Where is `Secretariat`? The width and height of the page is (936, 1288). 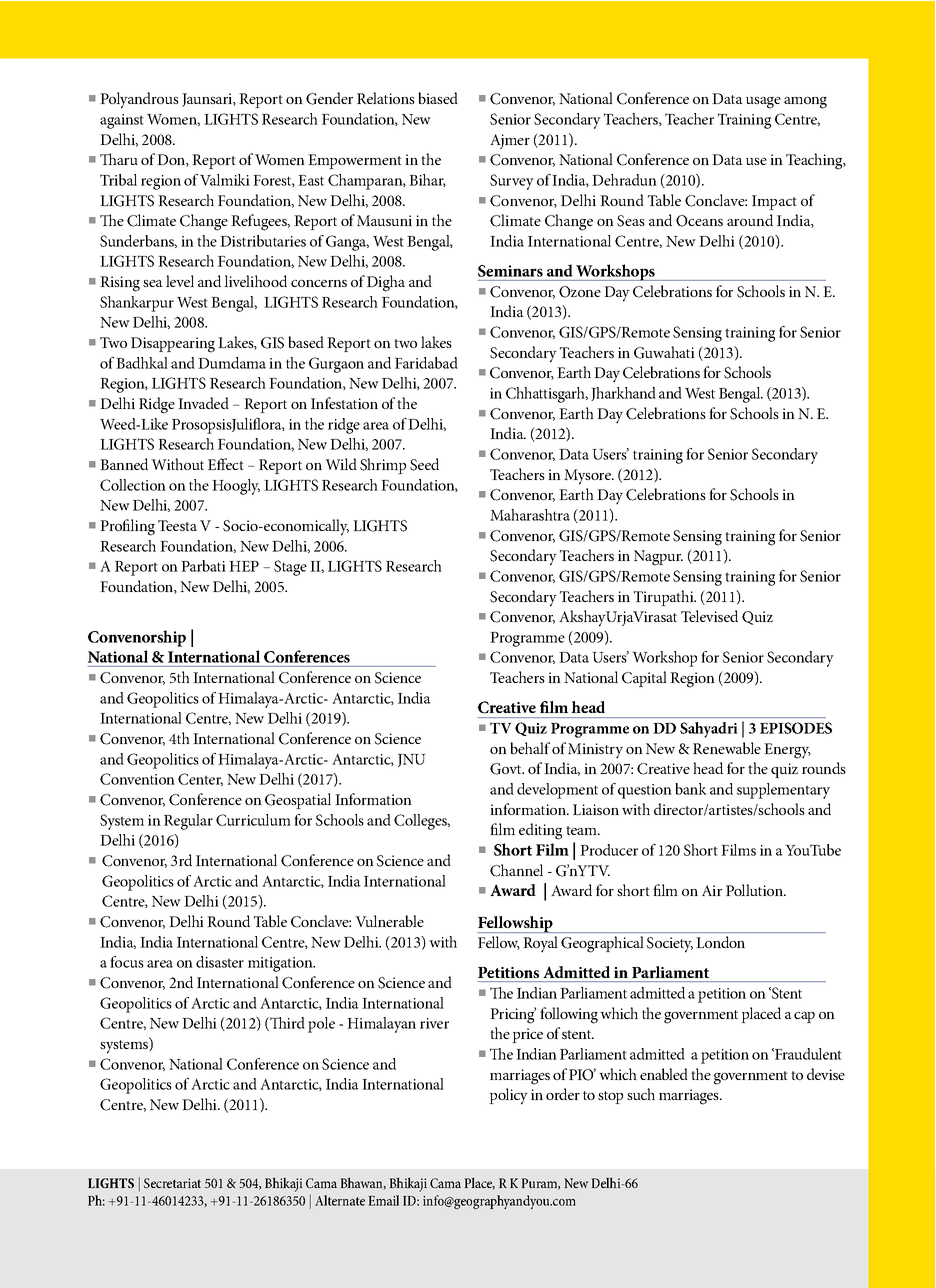
Secretariat is located at coordinates (172, 1183).
